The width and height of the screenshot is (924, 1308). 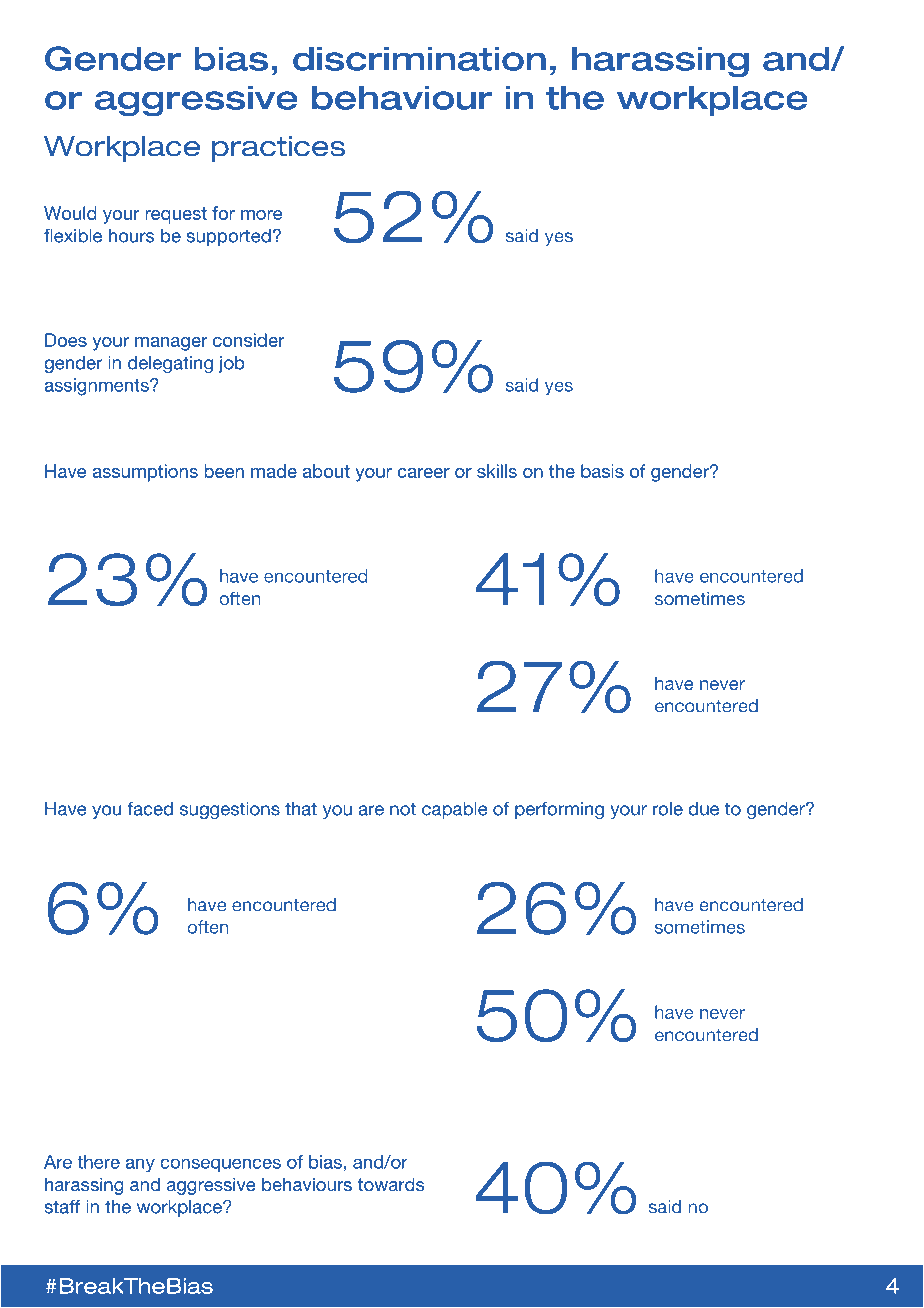 What do you see at coordinates (220, 1165) in the screenshot?
I see `consequences` at bounding box center [220, 1165].
